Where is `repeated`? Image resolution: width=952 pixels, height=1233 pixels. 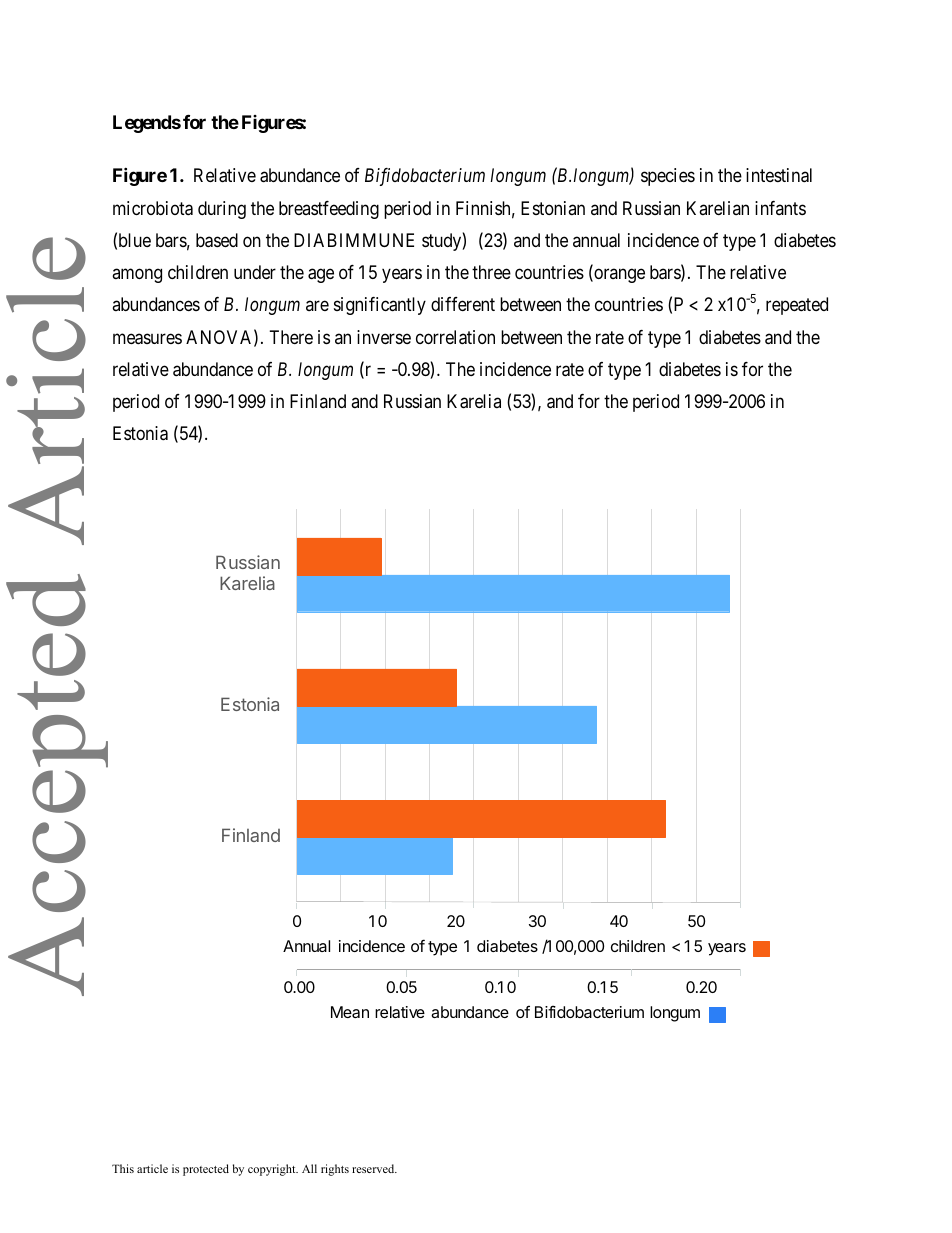 repeated is located at coordinates (797, 306).
